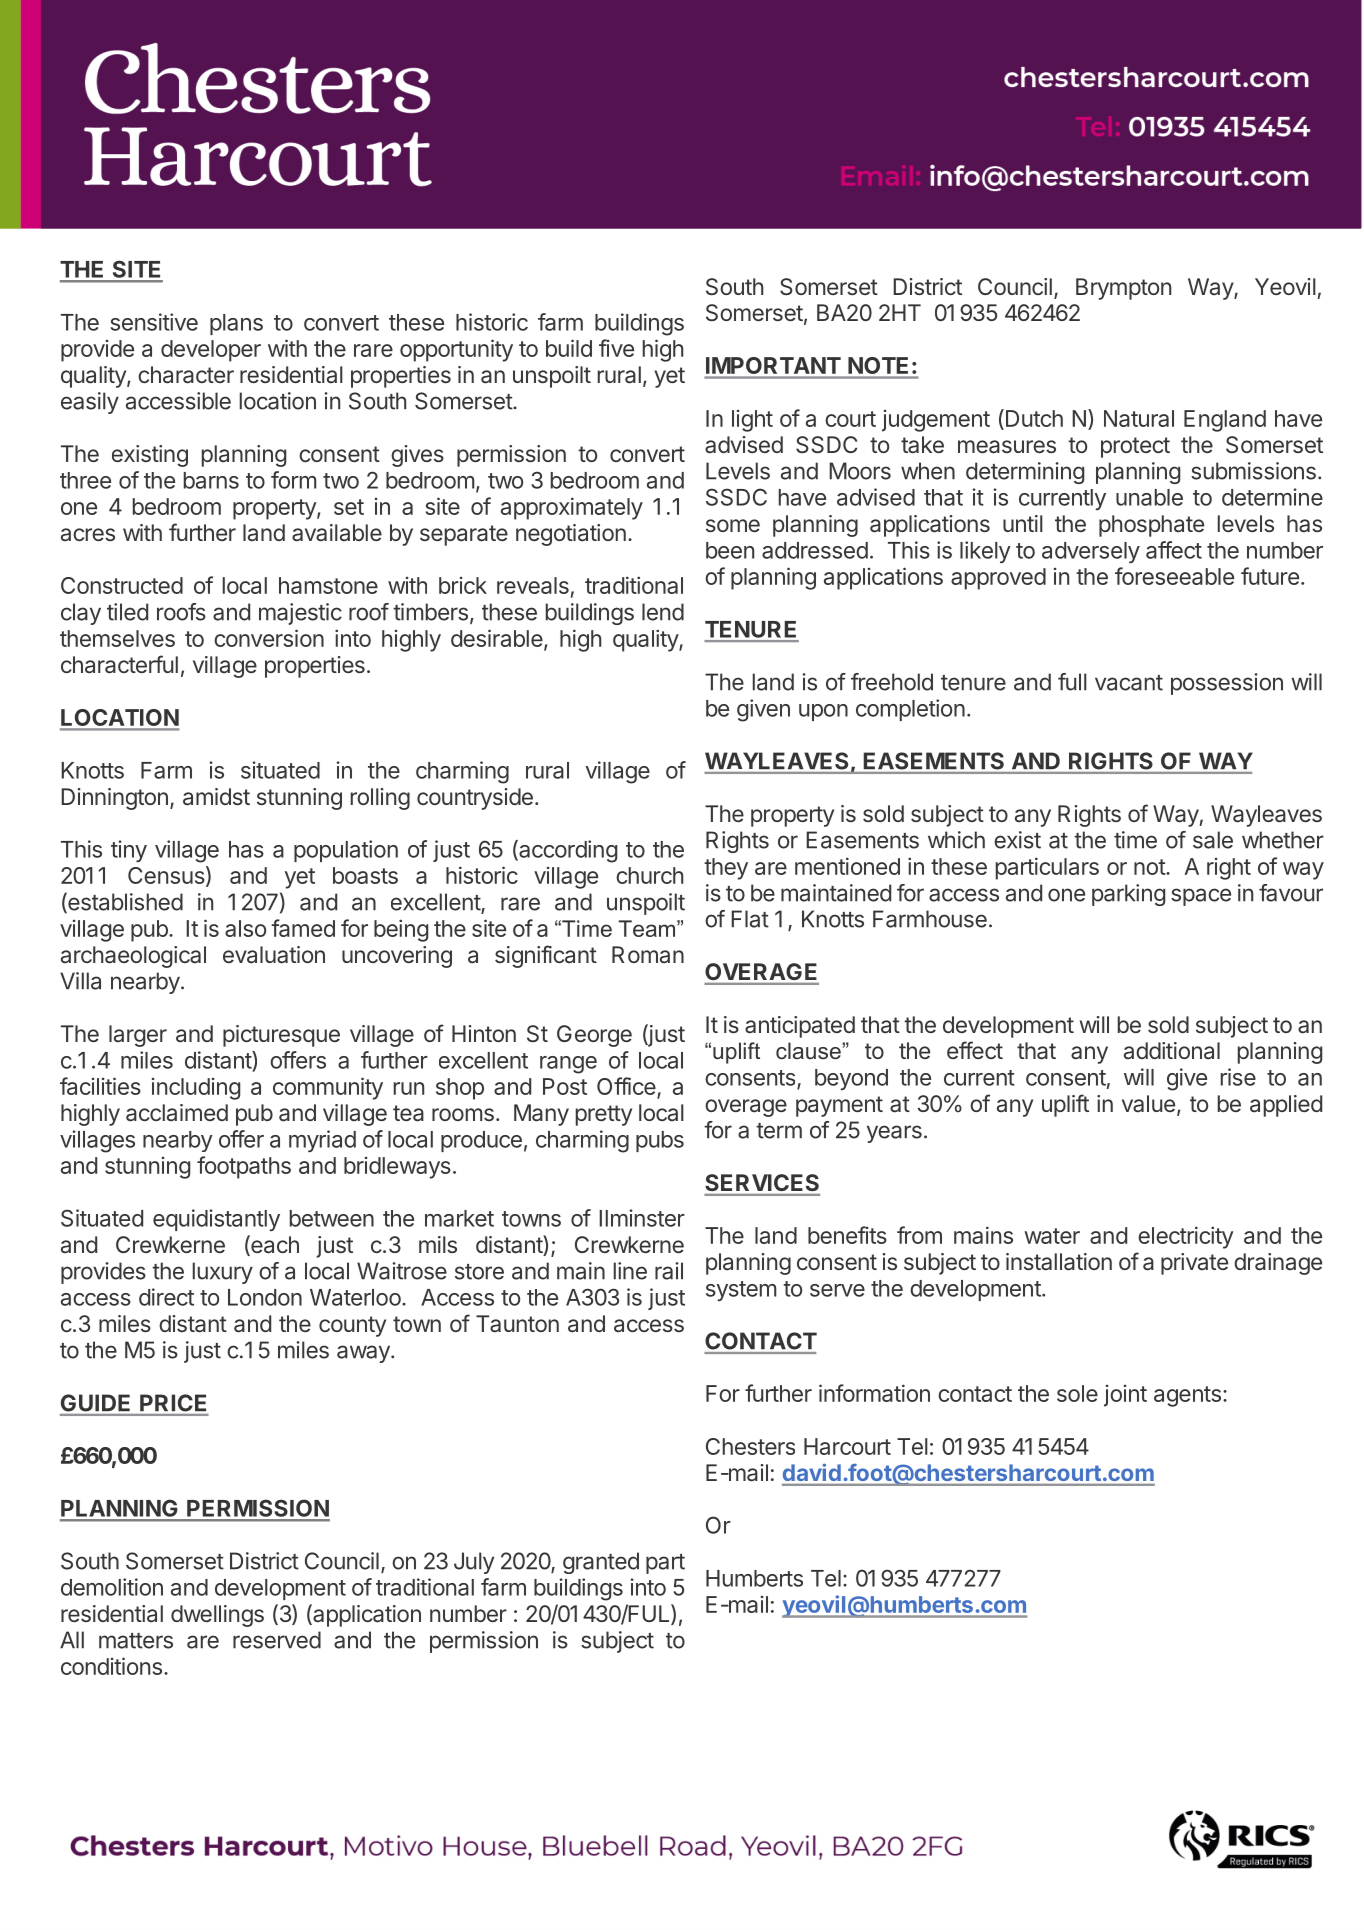 The image size is (1364, 1930). I want to click on London, so click(265, 1297).
